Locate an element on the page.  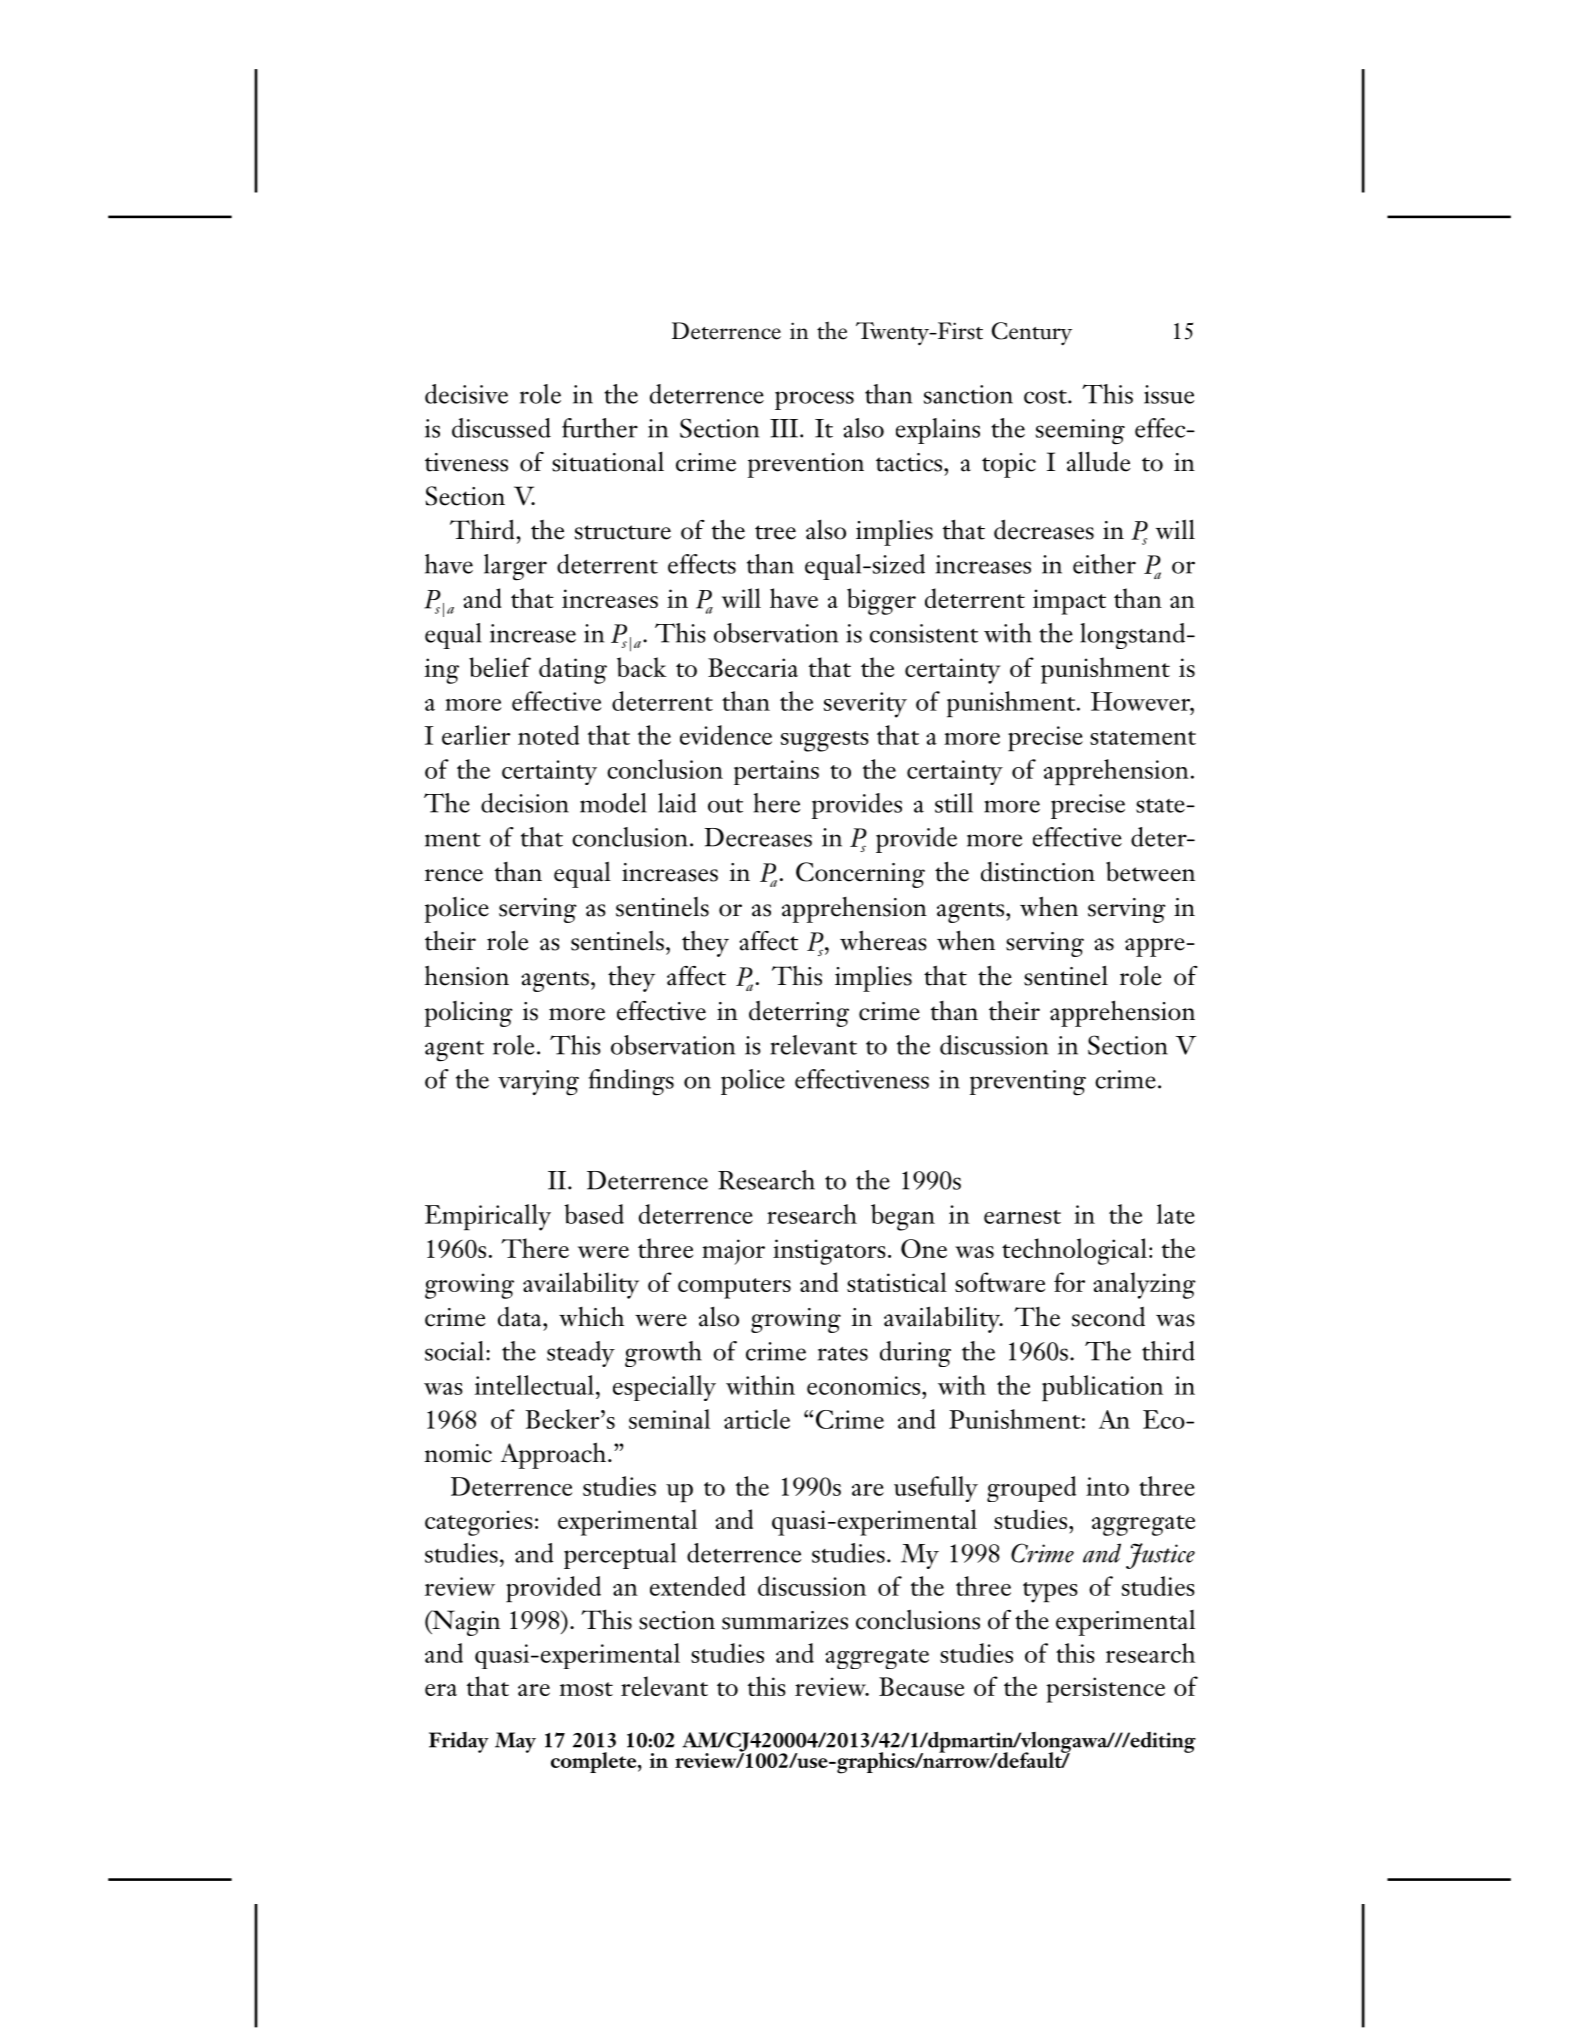
pertains is located at coordinates (776, 772).
